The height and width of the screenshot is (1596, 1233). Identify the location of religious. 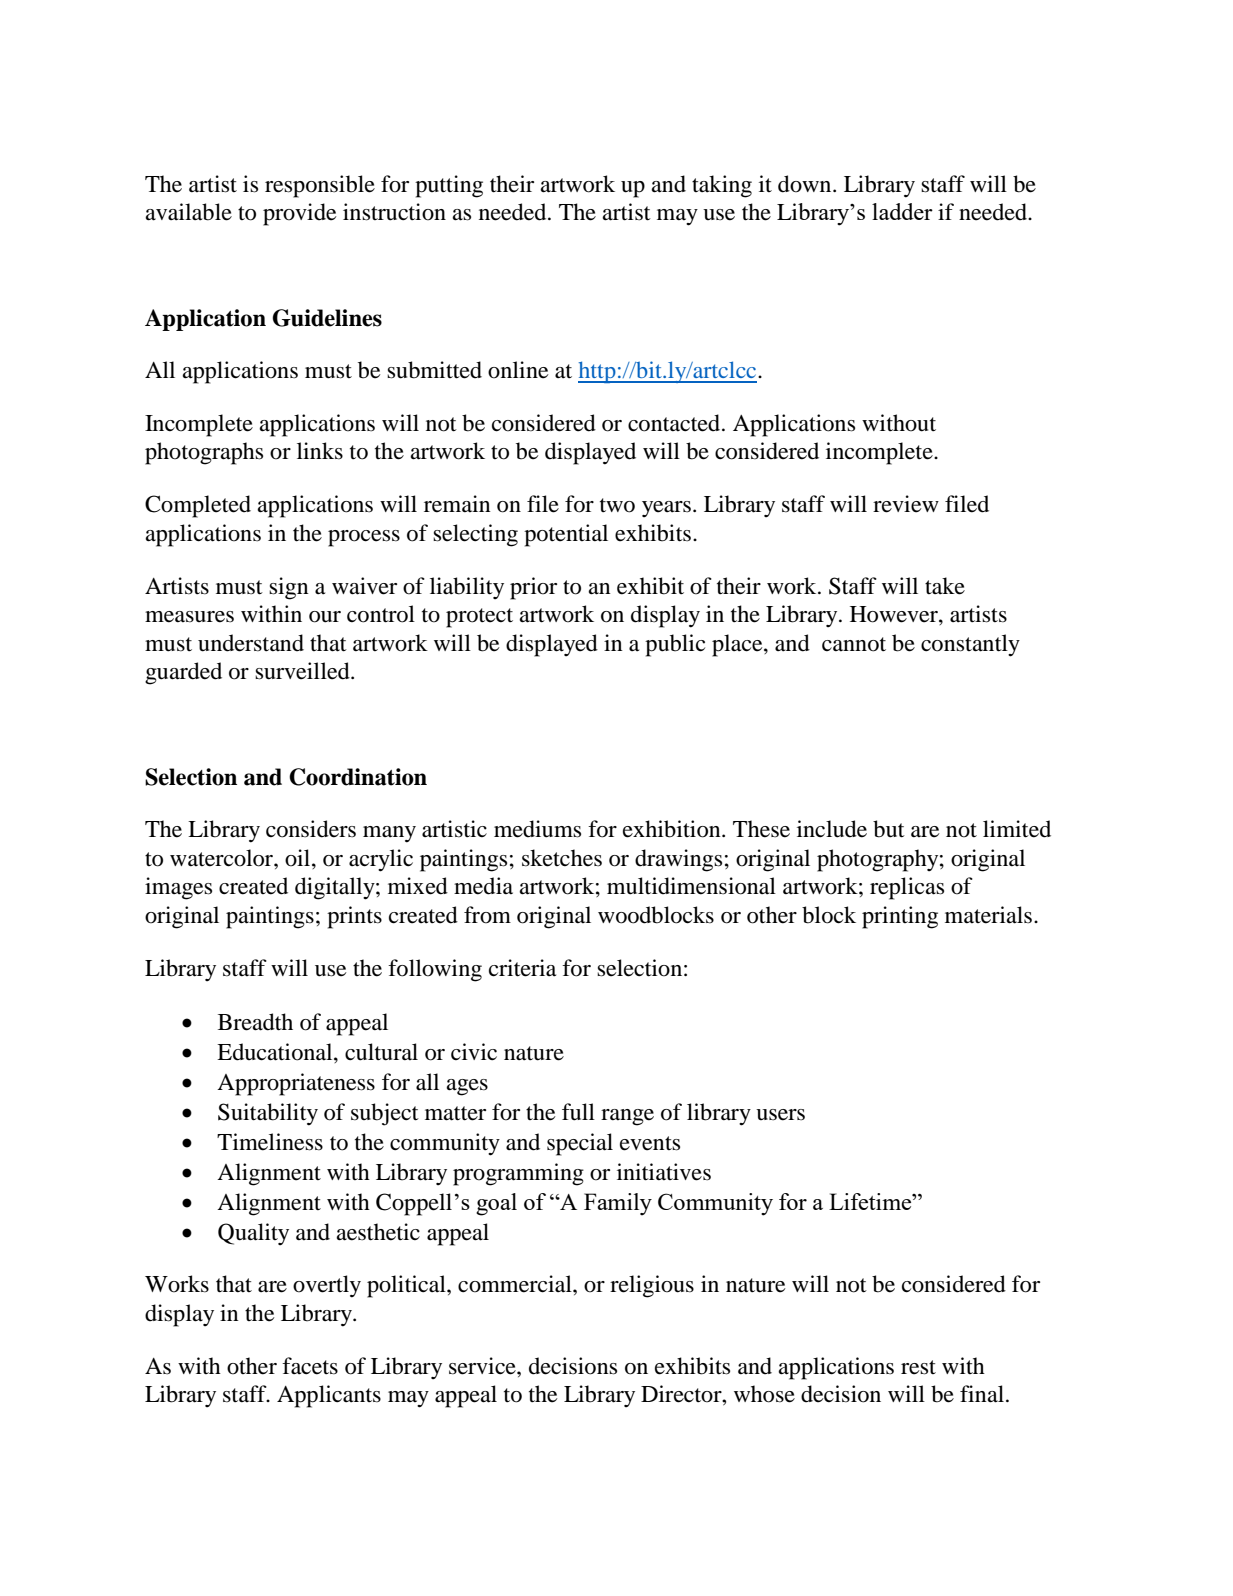
(652, 1286).
